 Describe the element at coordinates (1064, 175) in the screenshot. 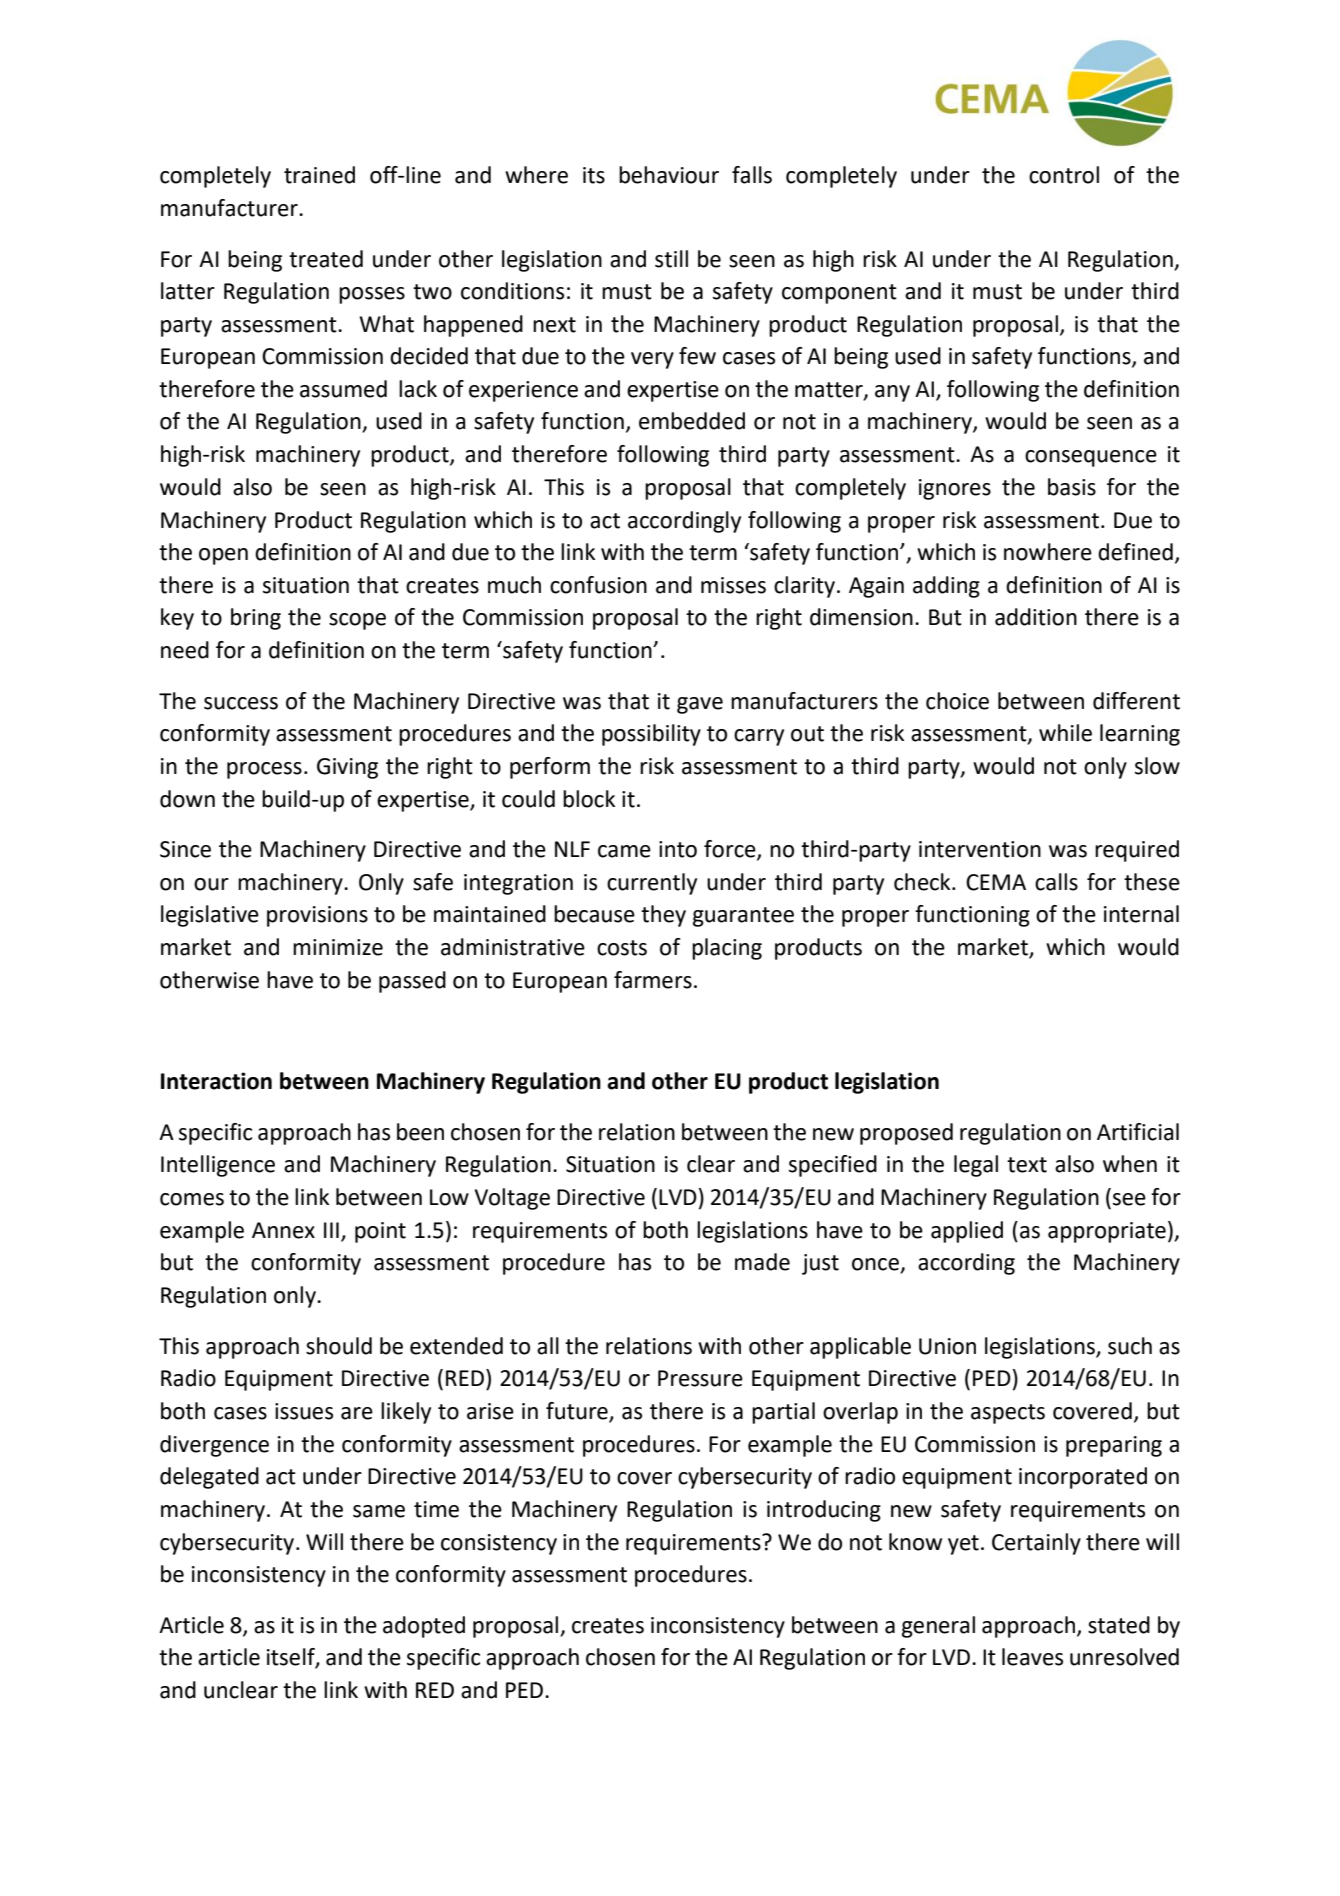

I see `control` at that location.
